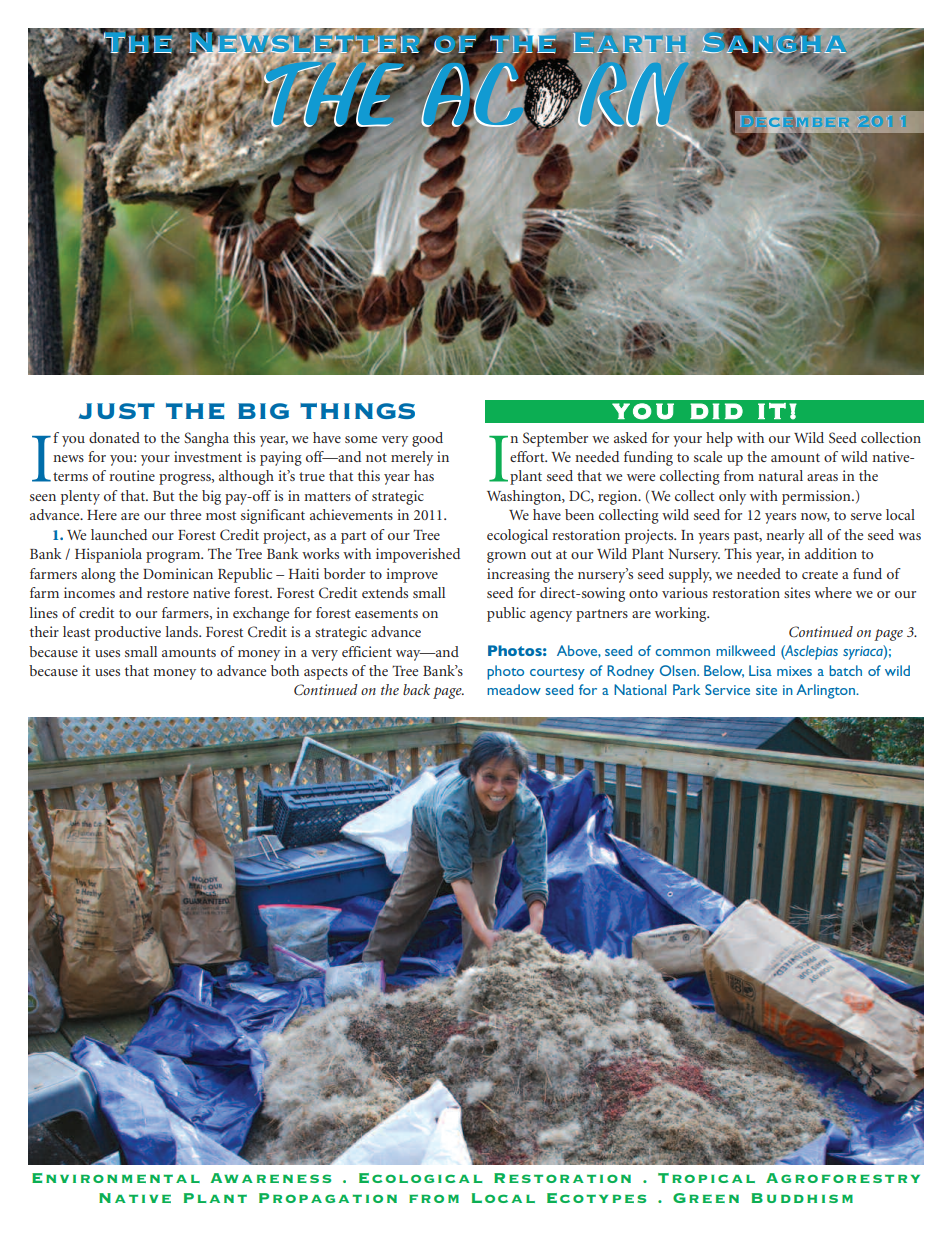 The height and width of the document is (1233, 952). What do you see at coordinates (128, 633) in the document?
I see `productive` at bounding box center [128, 633].
